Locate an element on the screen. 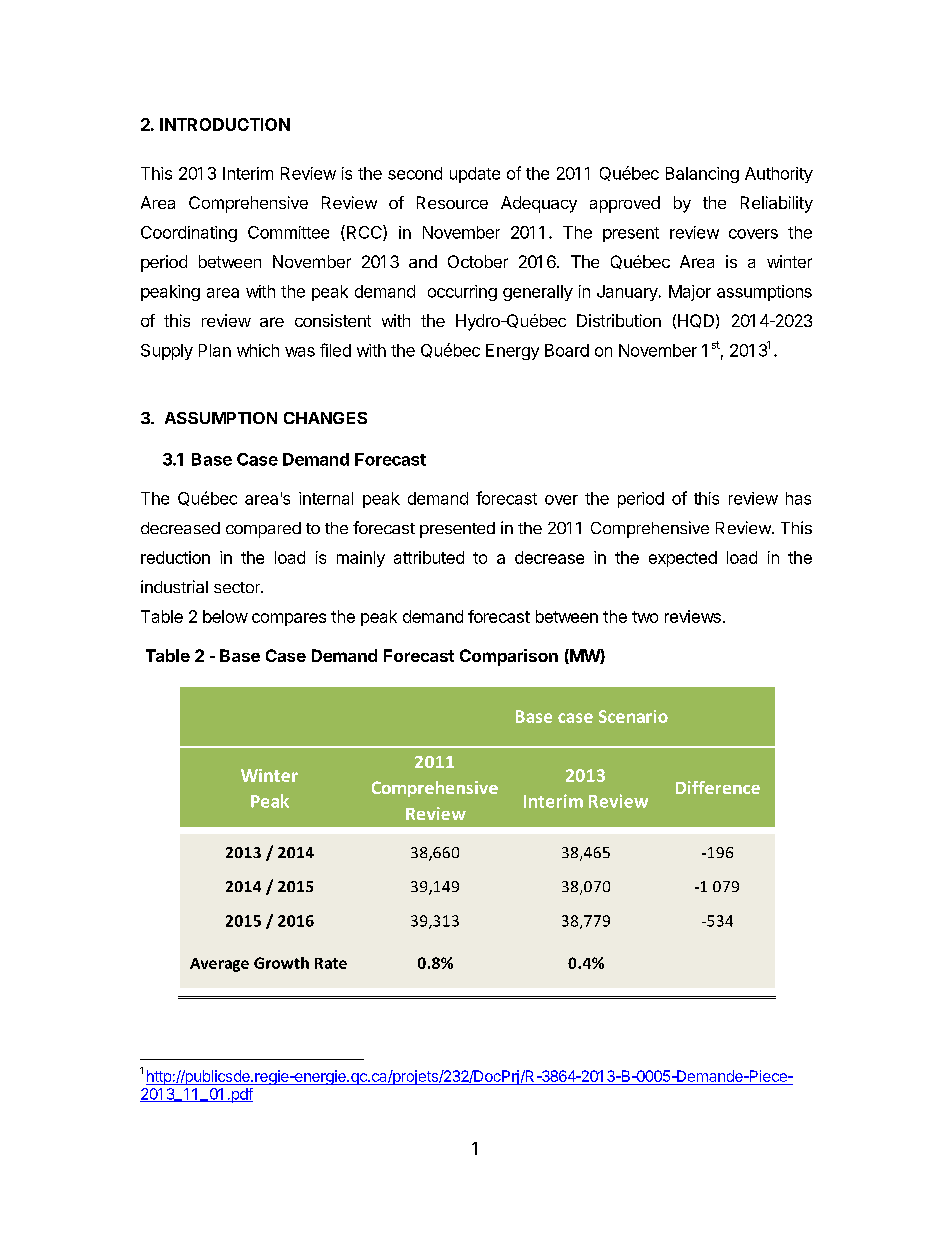  Rate is located at coordinates (331, 963).
